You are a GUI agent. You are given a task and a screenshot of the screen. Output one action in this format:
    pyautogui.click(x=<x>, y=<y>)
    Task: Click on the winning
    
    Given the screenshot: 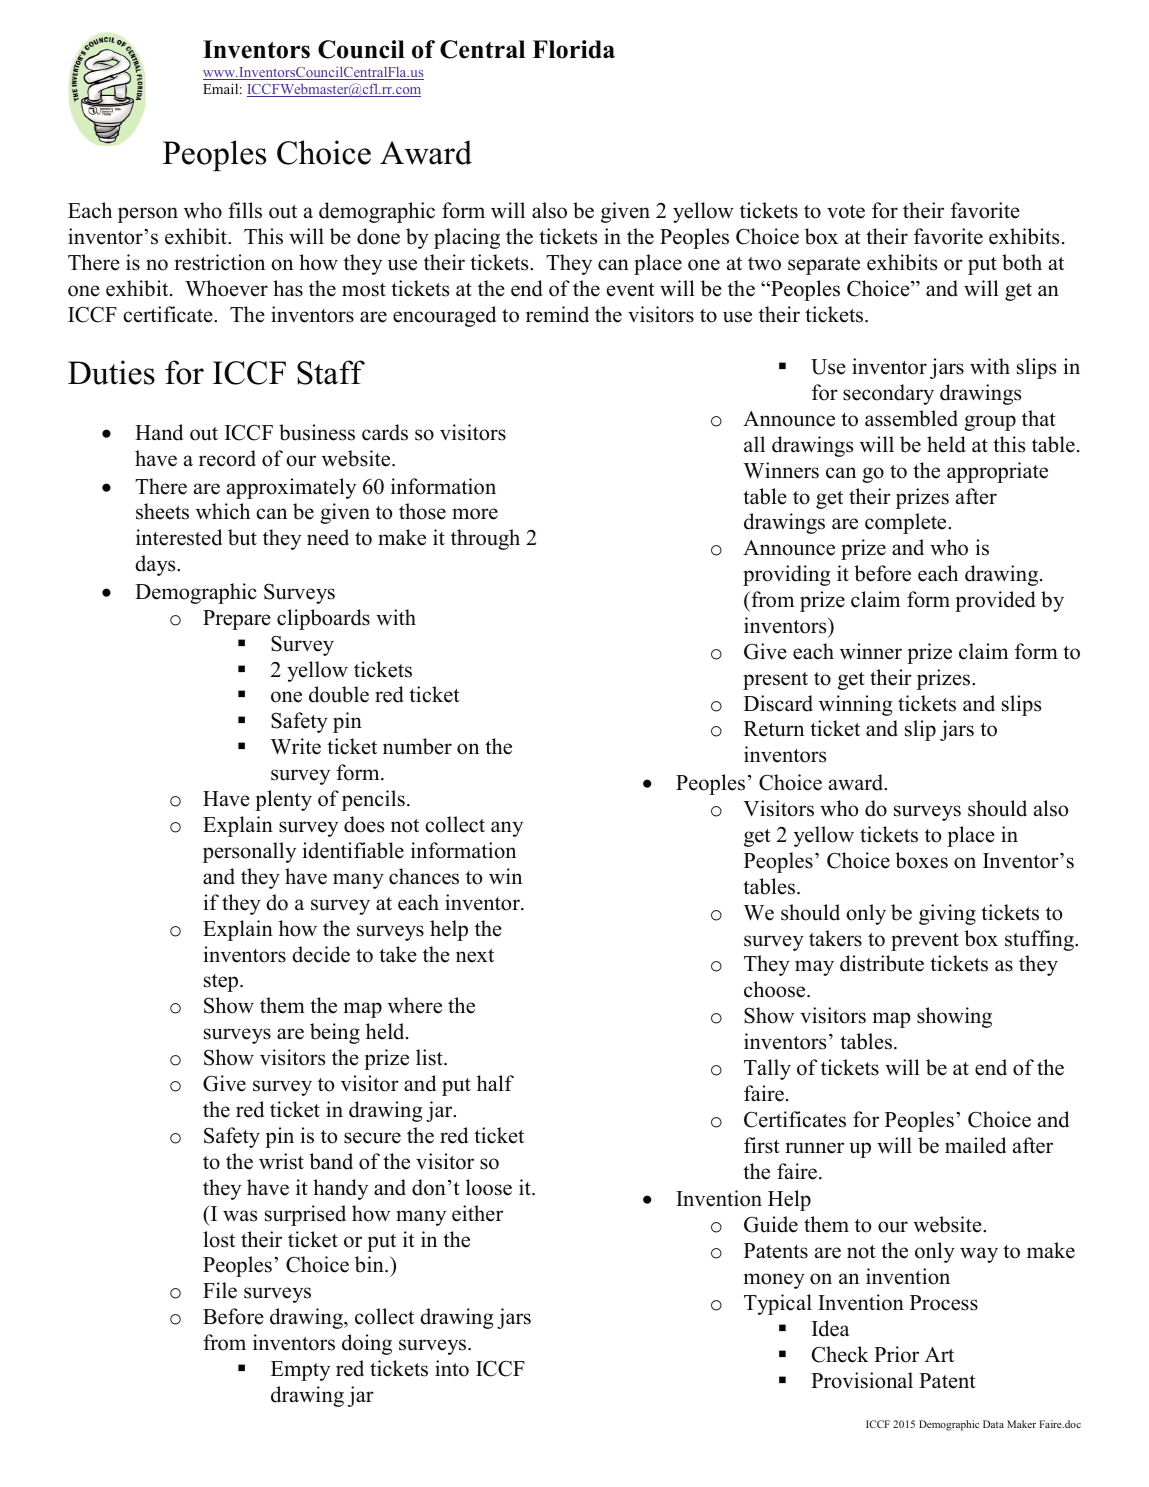 What is the action you would take?
    pyautogui.click(x=855, y=705)
